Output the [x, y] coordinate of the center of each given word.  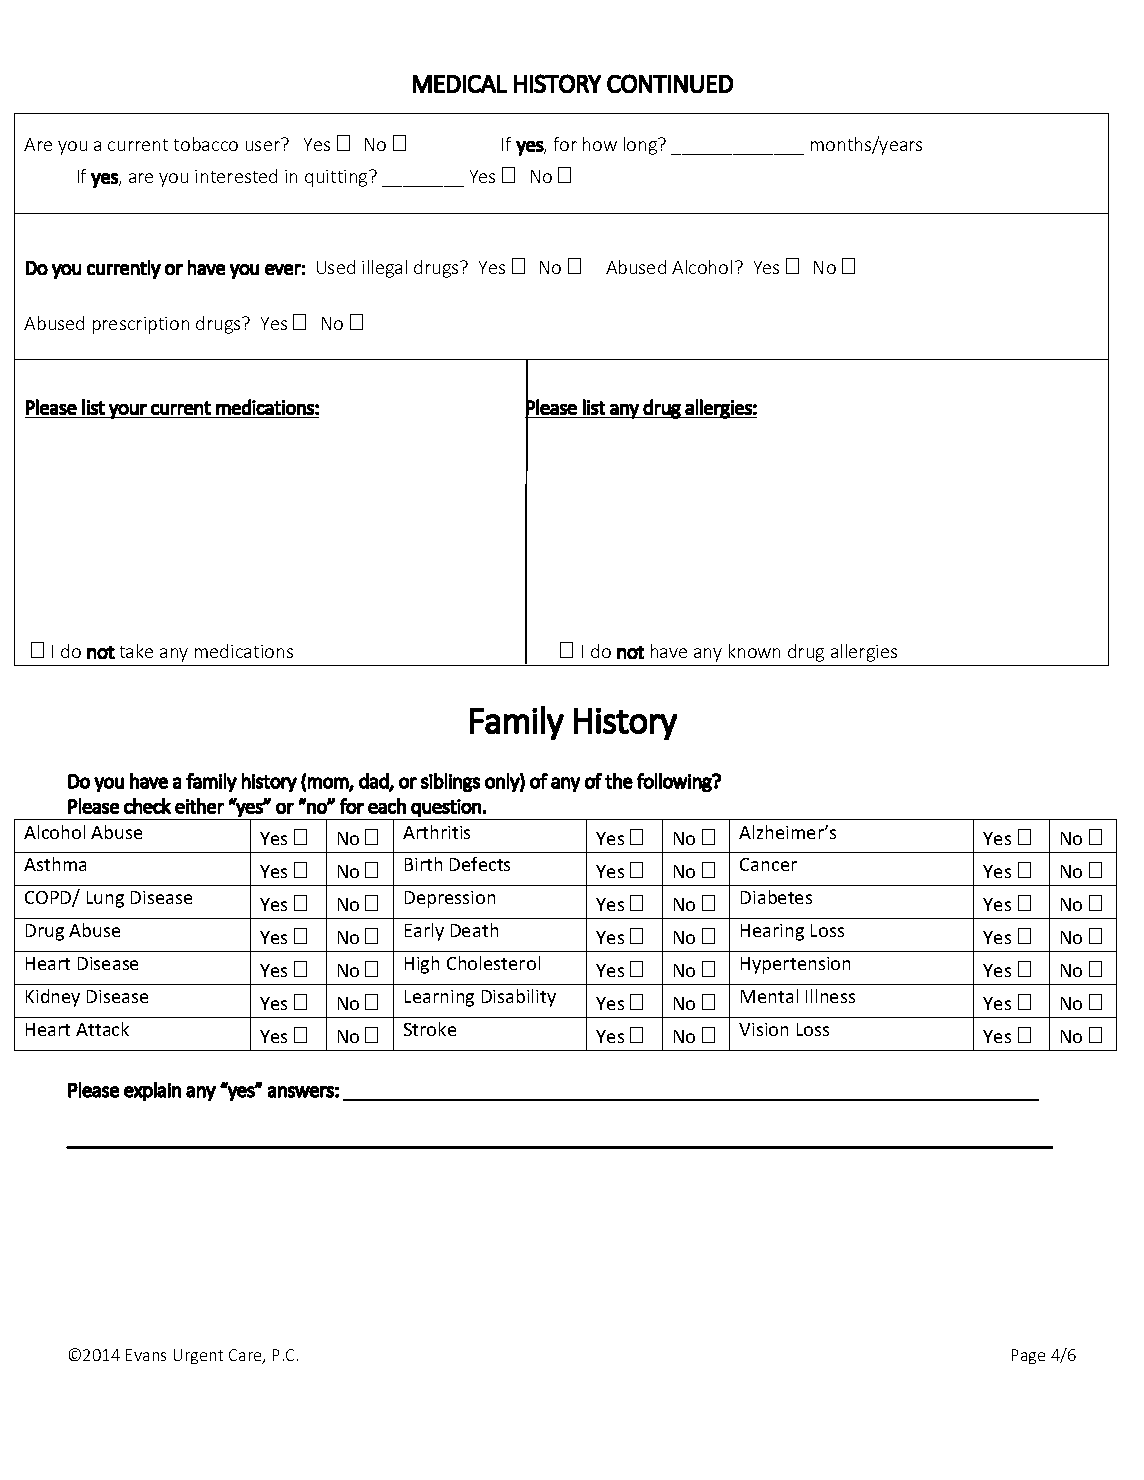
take [136, 651]
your [127, 411]
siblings [450, 782]
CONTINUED [670, 83]
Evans [146, 1355]
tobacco [206, 144]
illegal [384, 269]
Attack [102, 1029]
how [600, 144]
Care [246, 1356]
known [754, 651]
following [675, 782]
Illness [830, 996]
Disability [519, 998]
